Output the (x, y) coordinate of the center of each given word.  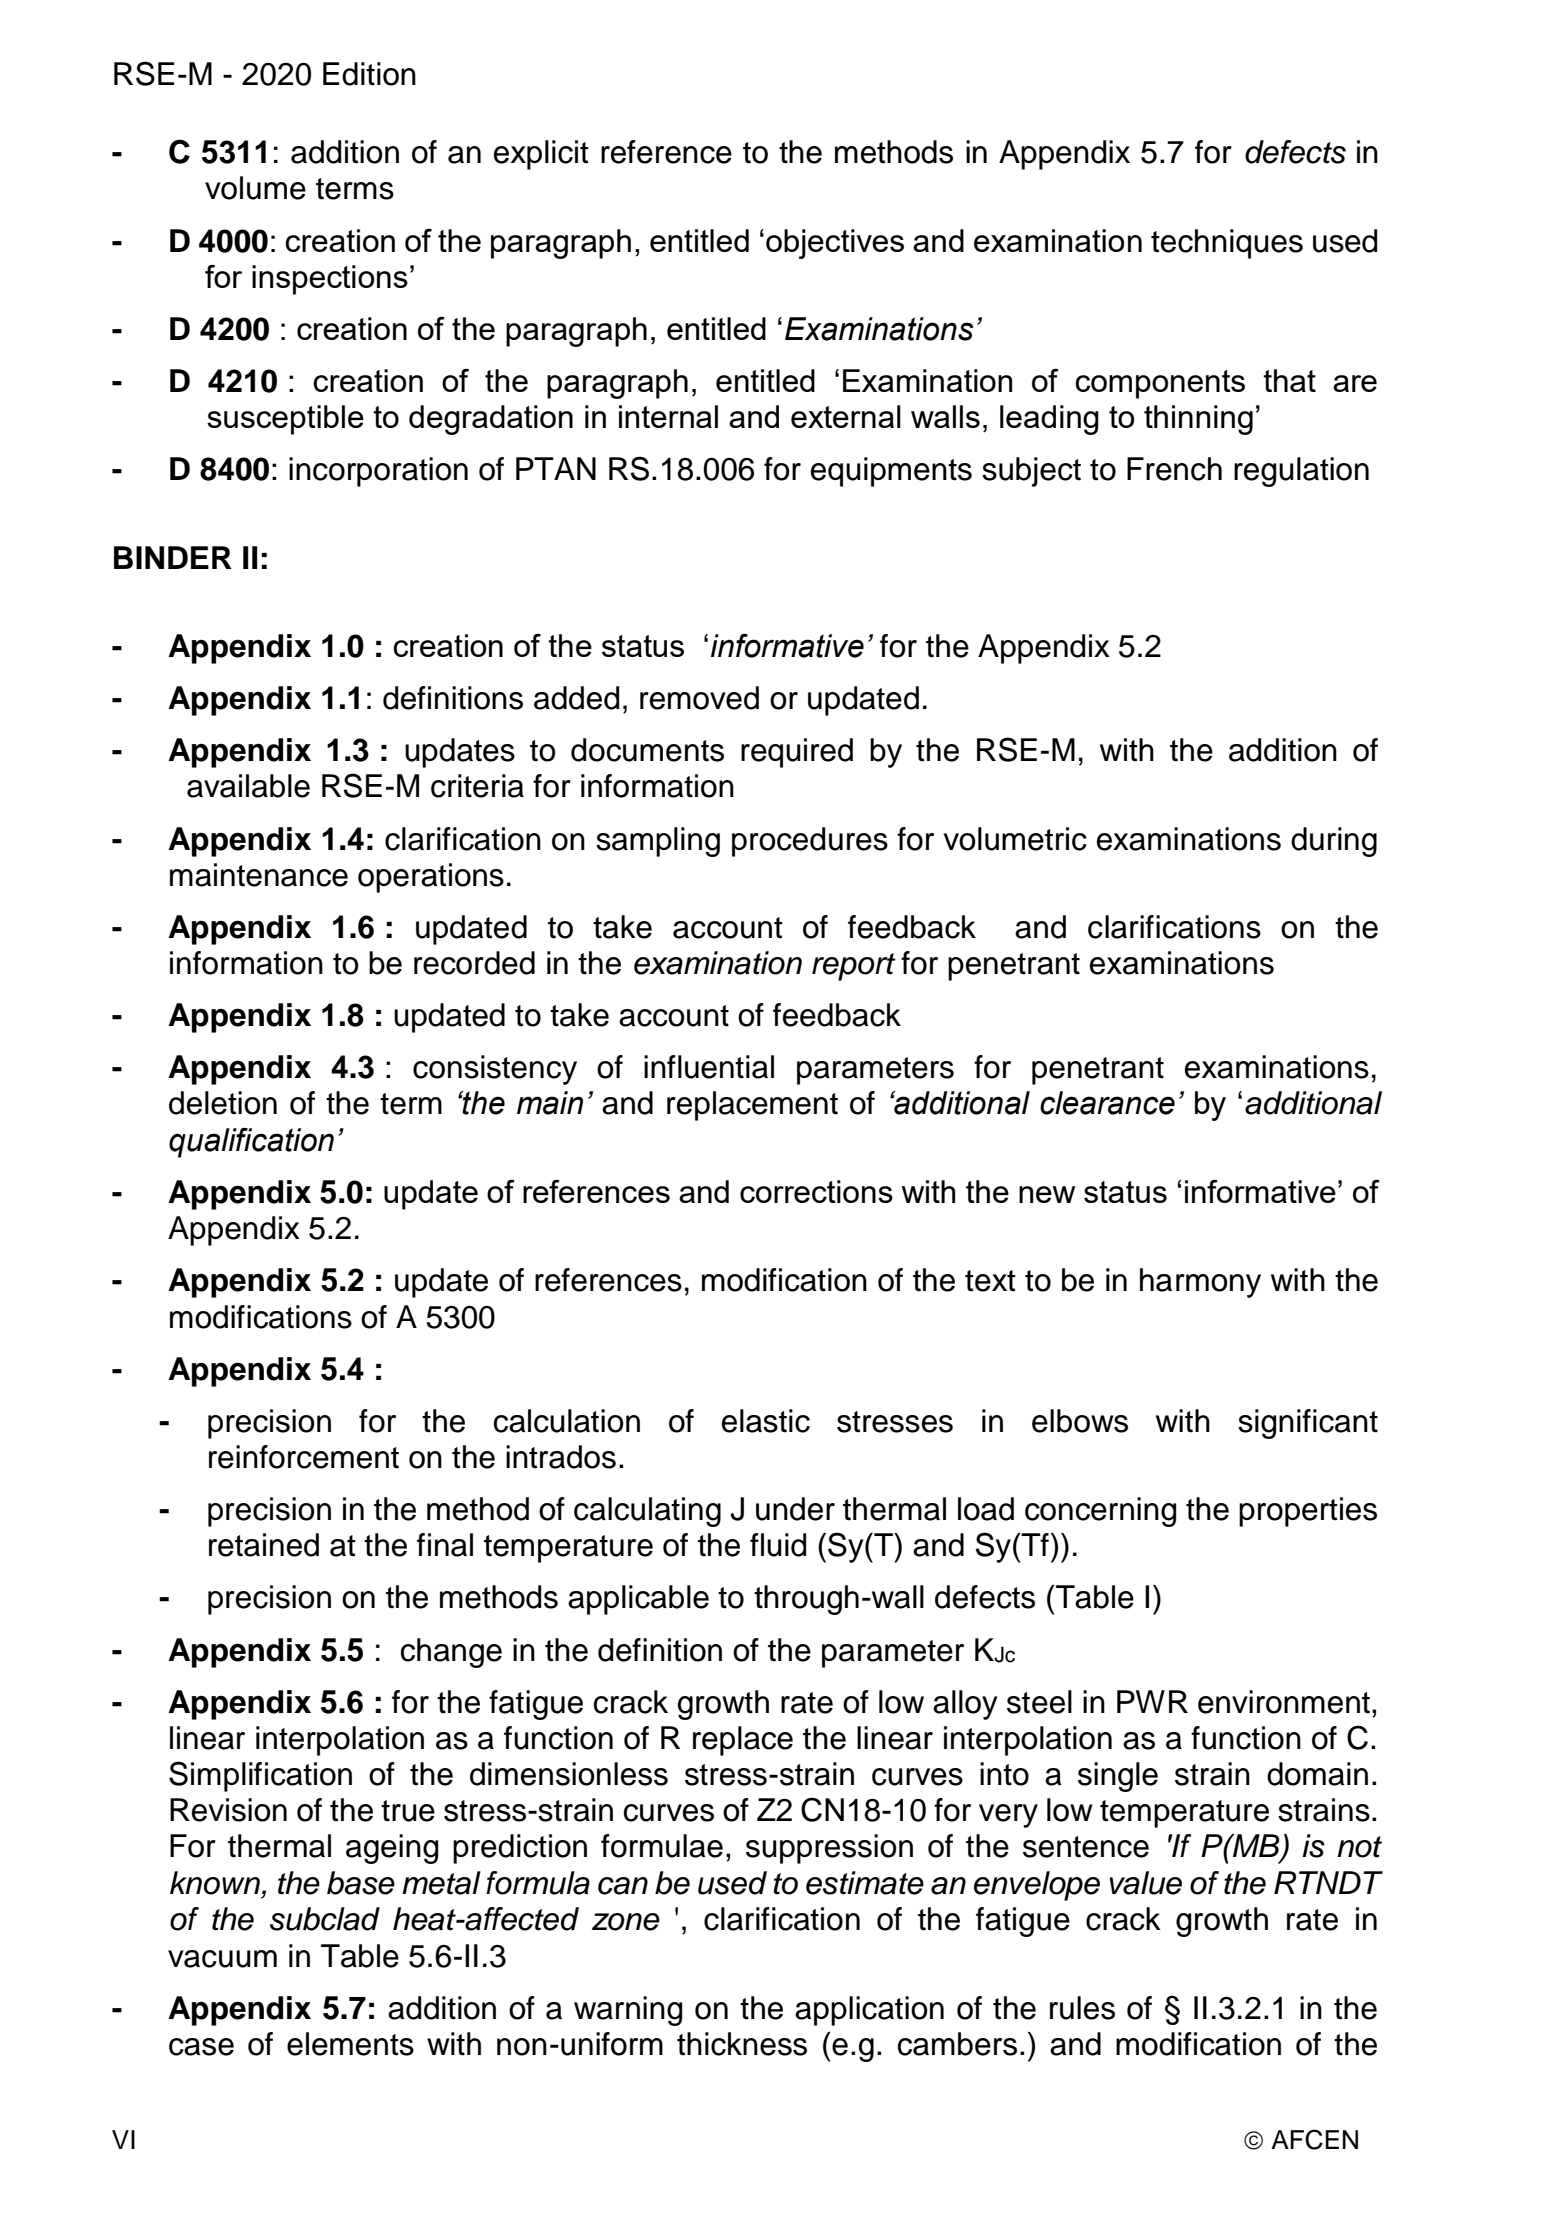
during (1334, 842)
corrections (816, 1191)
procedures (810, 842)
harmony (1200, 1283)
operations (431, 878)
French (1174, 469)
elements (350, 2044)
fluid (778, 1545)
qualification (251, 1143)
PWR (1152, 1701)
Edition (369, 74)
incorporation (378, 472)
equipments (891, 472)
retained (264, 1545)
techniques (1227, 244)
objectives (835, 244)
